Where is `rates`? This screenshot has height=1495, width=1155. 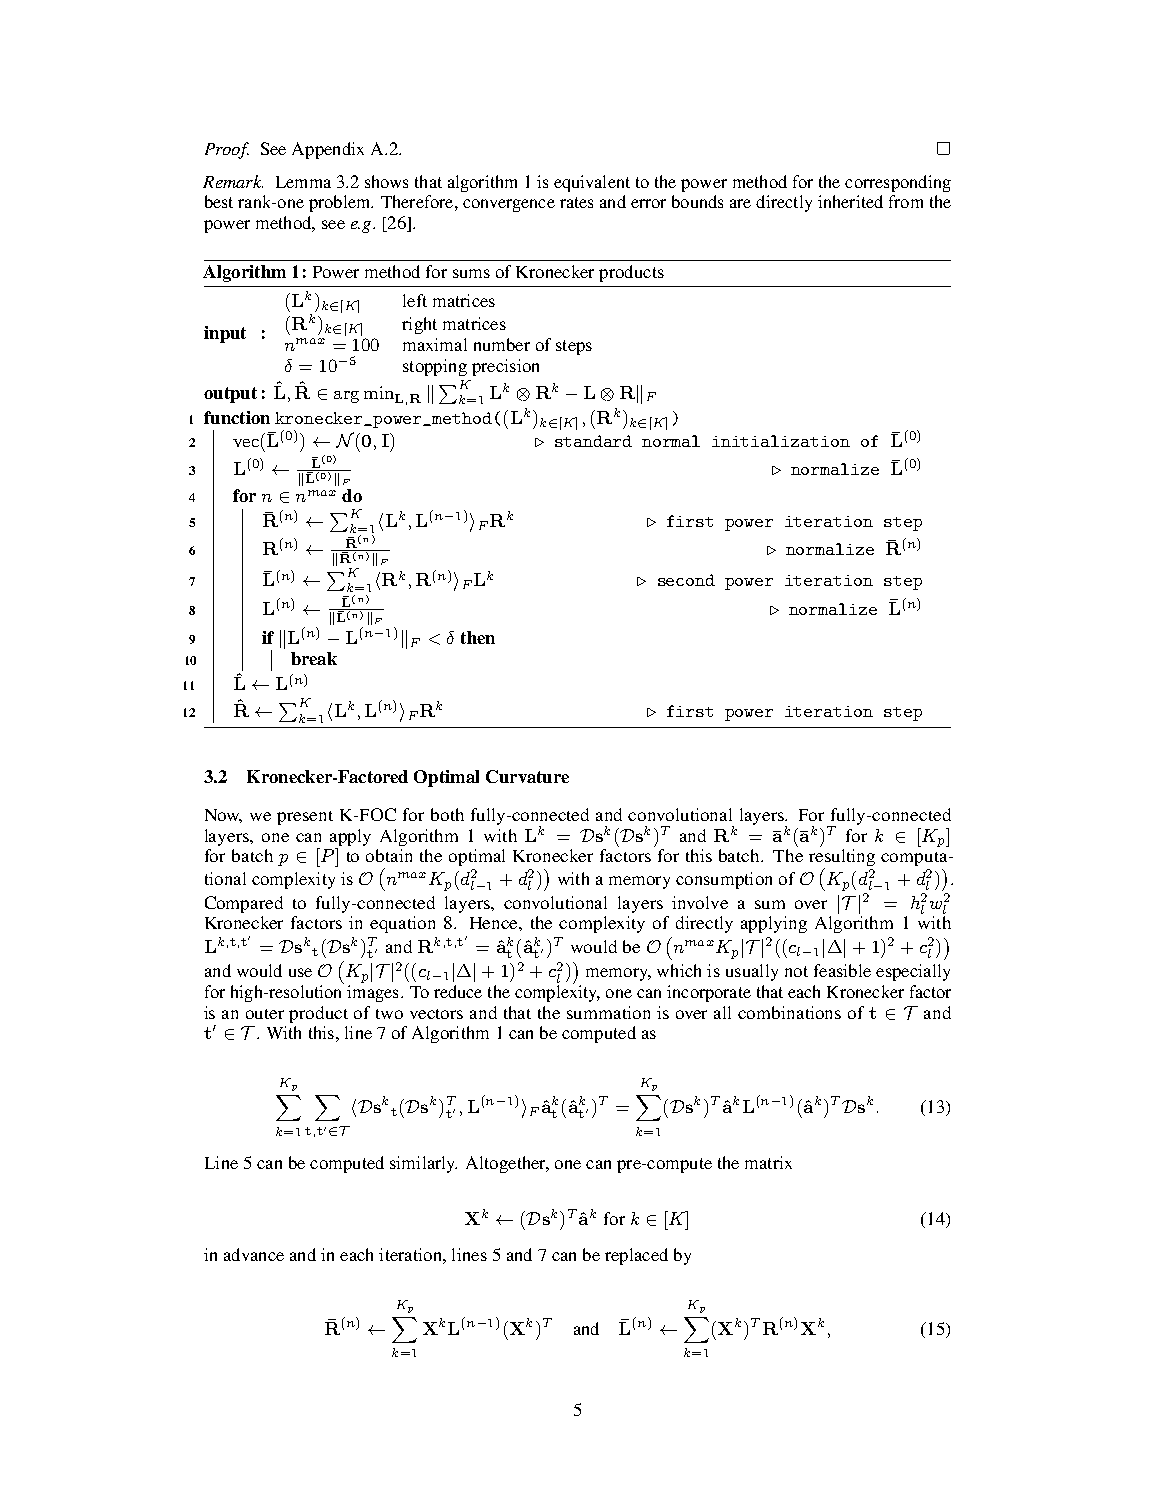 rates is located at coordinates (576, 202).
